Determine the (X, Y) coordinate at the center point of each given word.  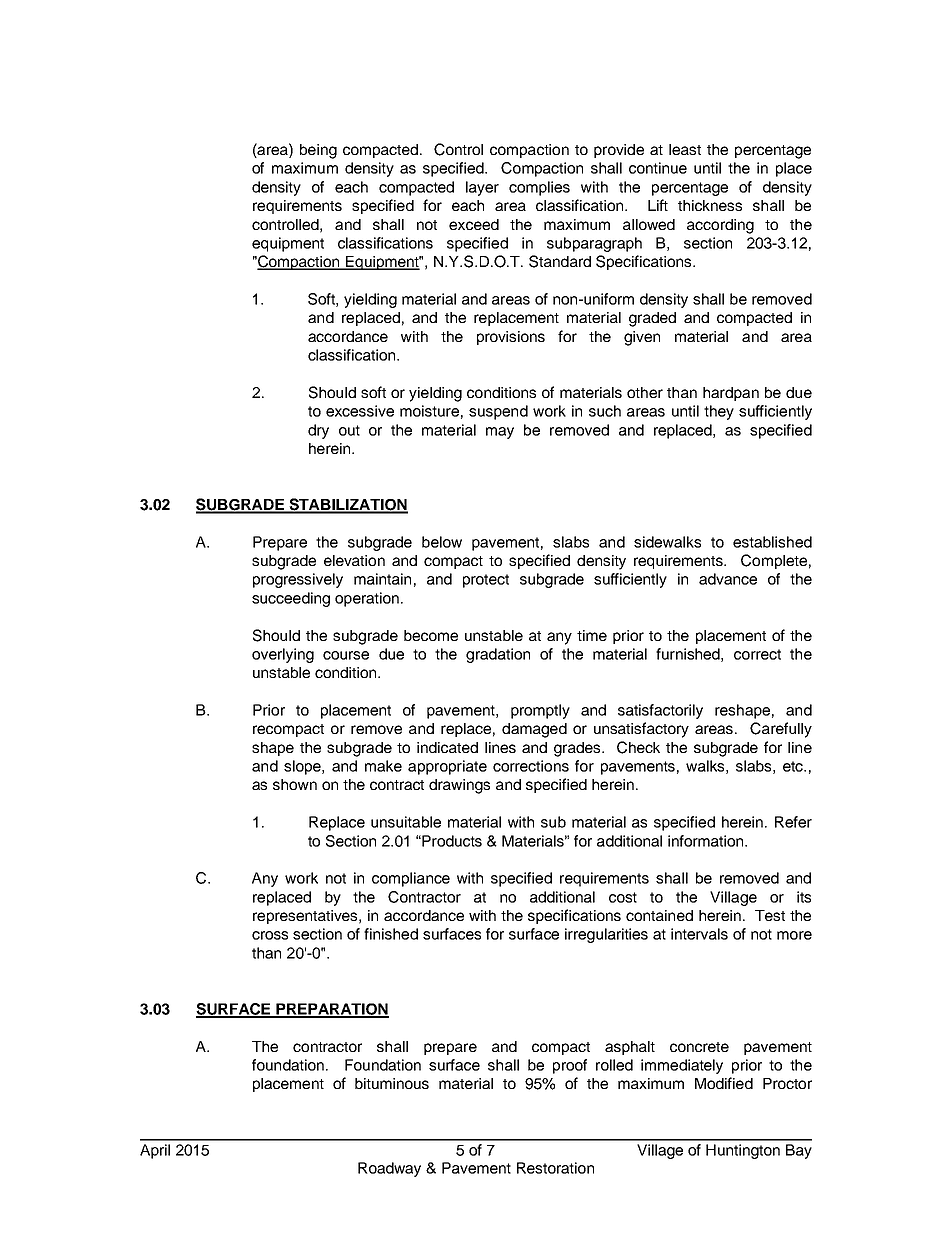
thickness (710, 205)
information (707, 841)
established (772, 542)
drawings (459, 786)
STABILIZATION (347, 505)
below (442, 542)
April (155, 1151)
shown (295, 784)
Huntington (743, 1151)
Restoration (555, 1168)
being (318, 151)
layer (482, 188)
